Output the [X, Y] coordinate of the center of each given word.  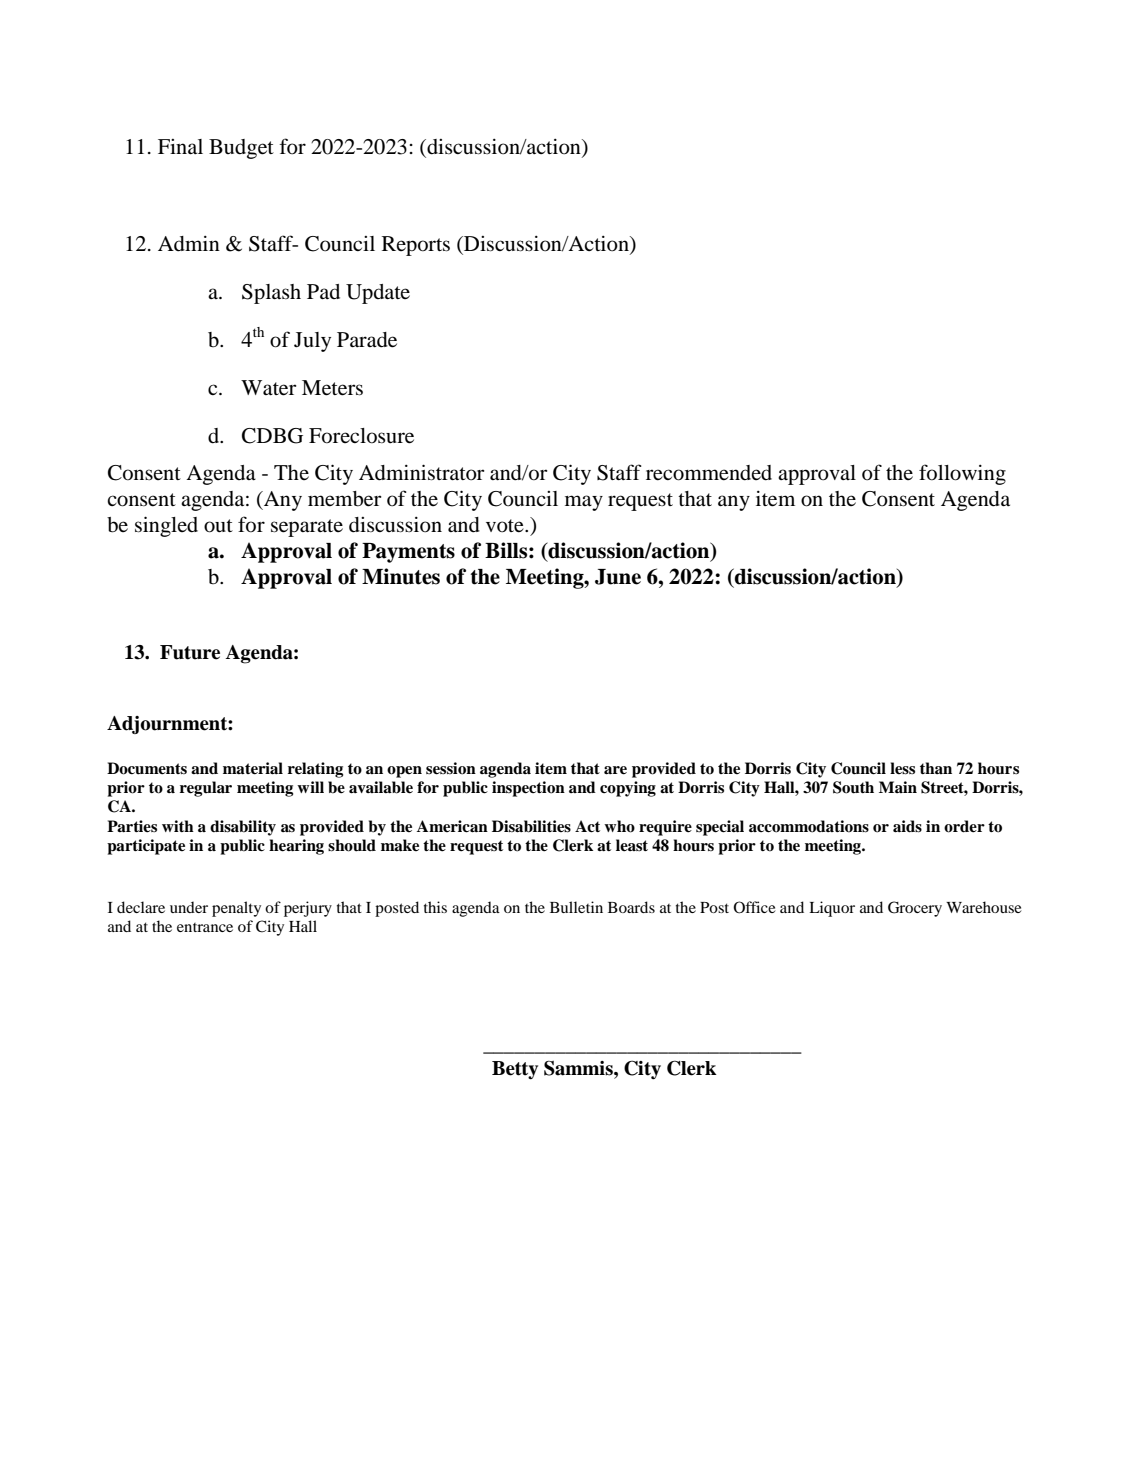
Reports [416, 246]
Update [378, 294]
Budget [241, 149]
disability [243, 828]
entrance [205, 927]
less [902, 768]
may [584, 503]
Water [269, 388]
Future [190, 652]
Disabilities [531, 826]
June [618, 577]
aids [907, 826]
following [962, 474]
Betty [515, 1070]
